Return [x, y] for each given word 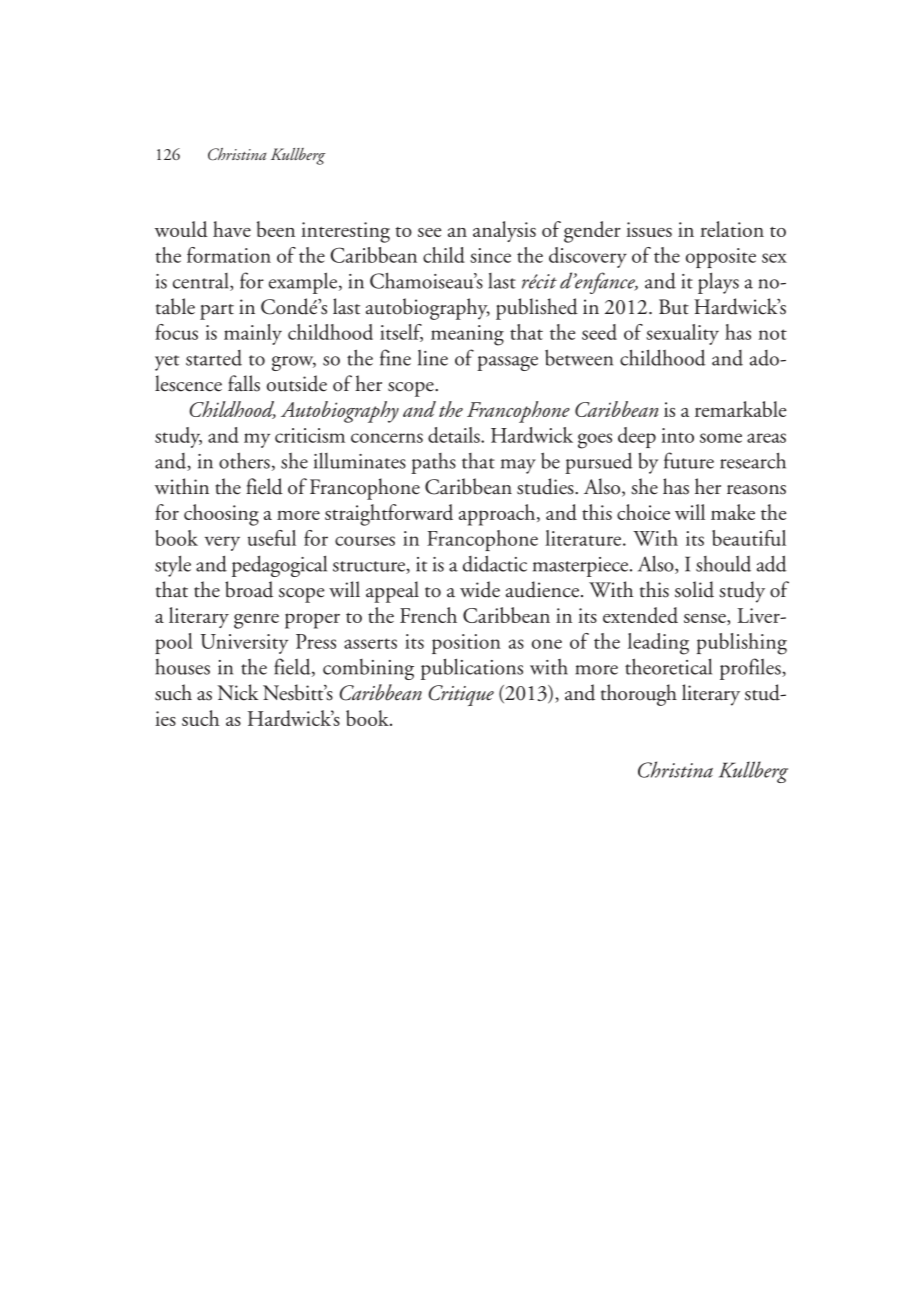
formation [229, 255]
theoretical [668, 666]
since [490, 255]
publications [472, 669]
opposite [721, 258]
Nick [237, 692]
